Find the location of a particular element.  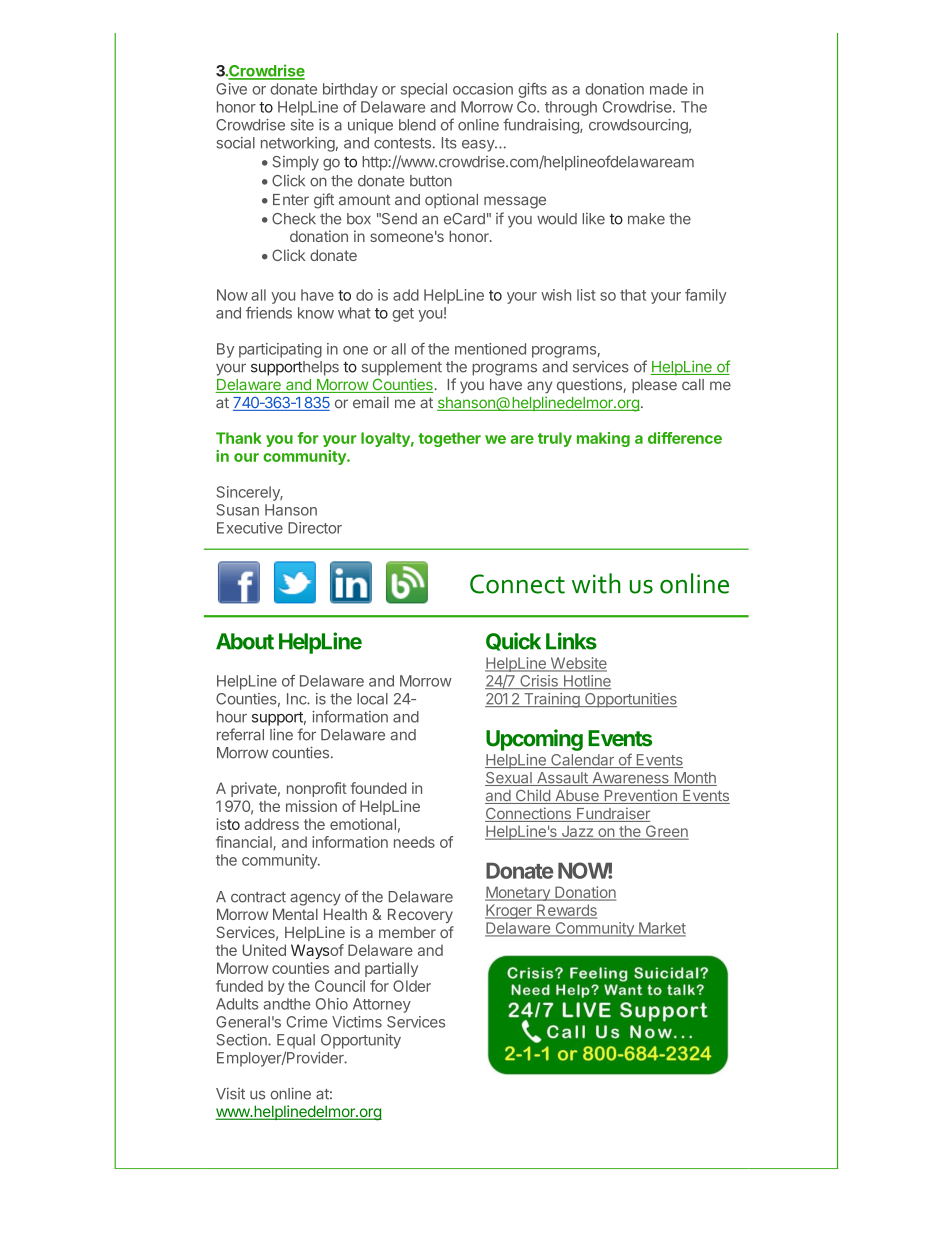

difference is located at coordinates (685, 438).
